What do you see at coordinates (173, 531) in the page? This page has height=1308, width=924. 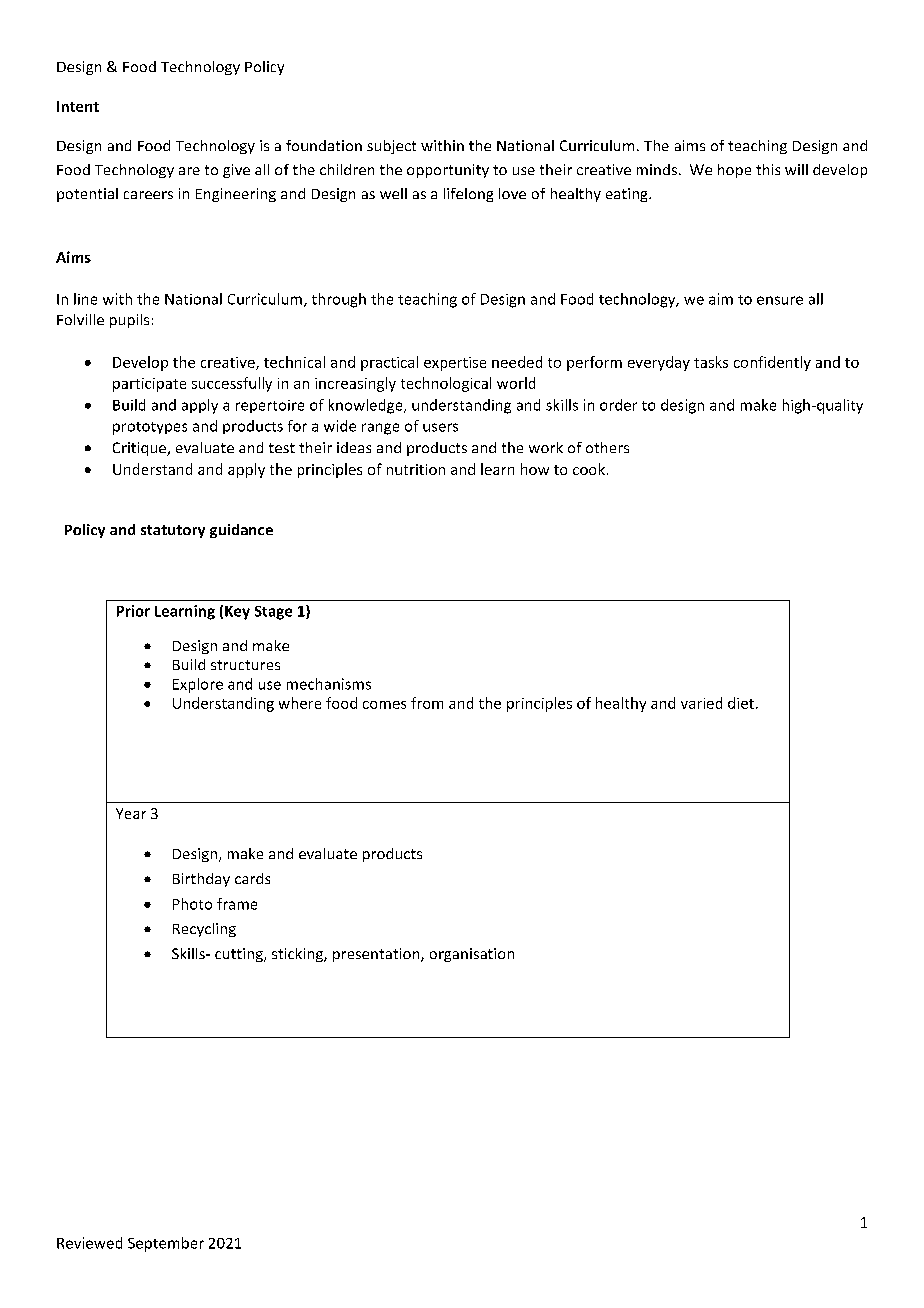 I see `statutory` at bounding box center [173, 531].
